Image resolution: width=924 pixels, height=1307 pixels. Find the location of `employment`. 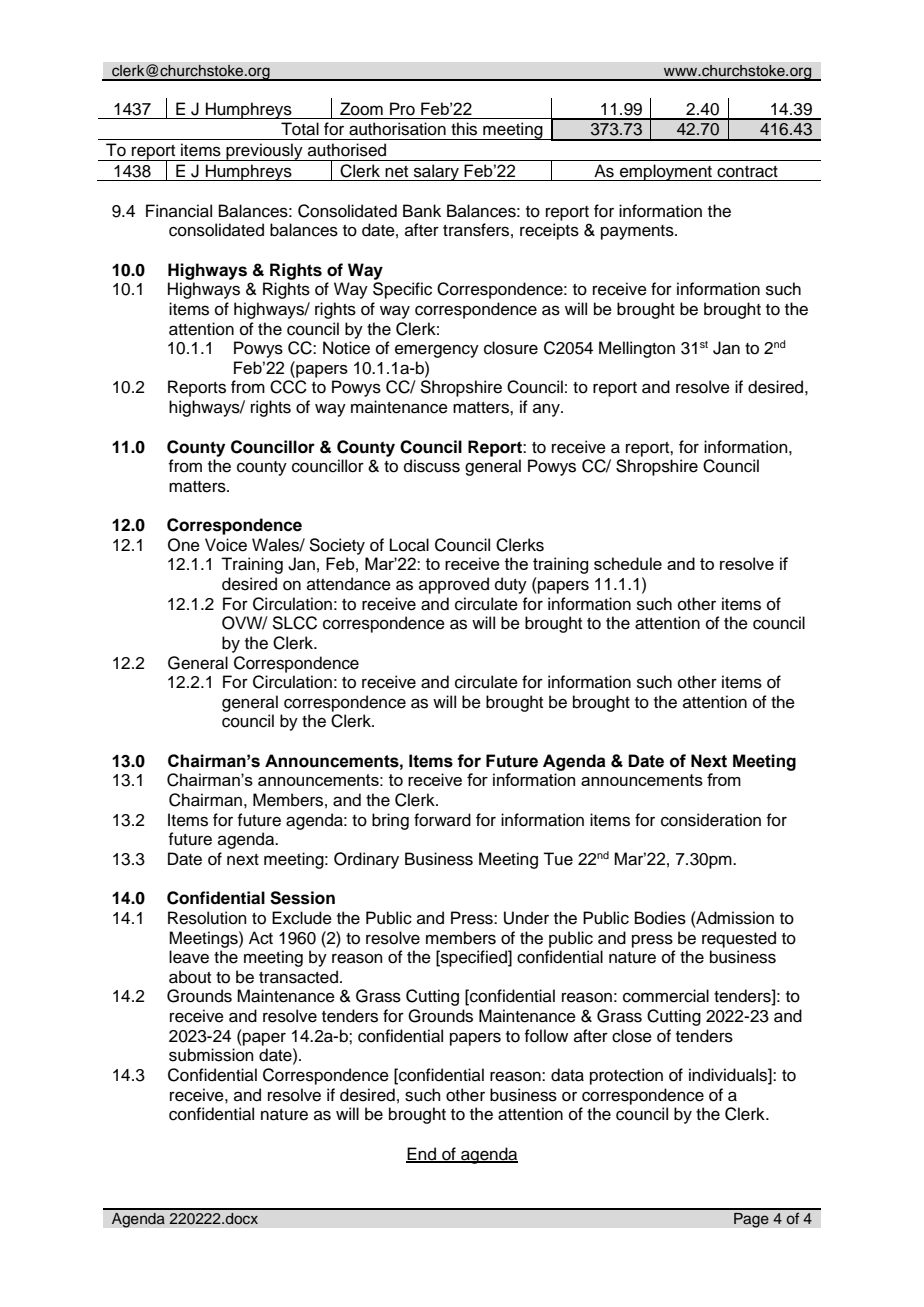

employment is located at coordinates (666, 172).
